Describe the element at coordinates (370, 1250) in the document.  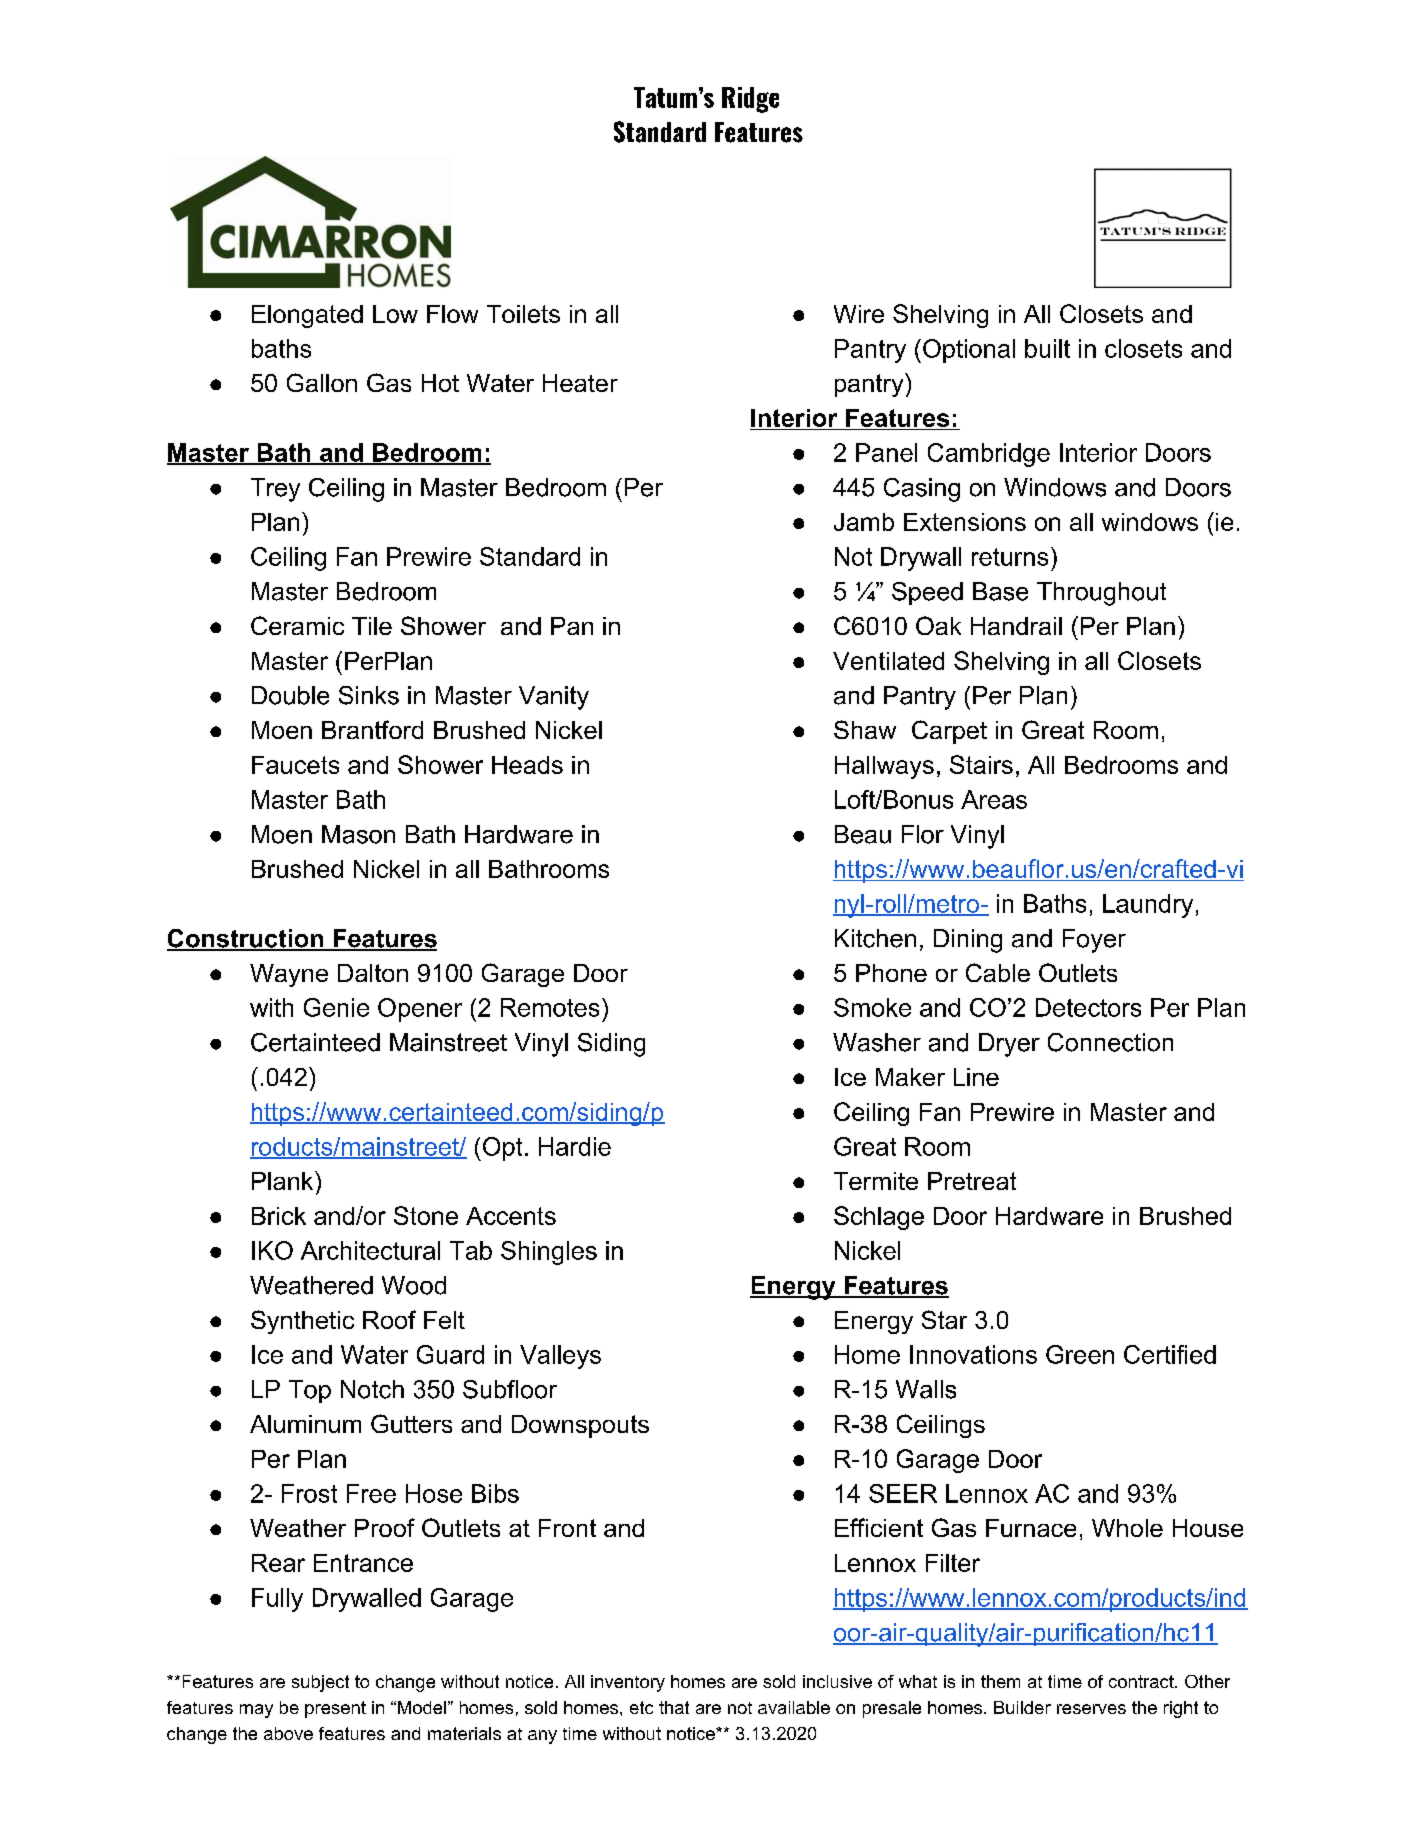
I see `Architectural` at that location.
